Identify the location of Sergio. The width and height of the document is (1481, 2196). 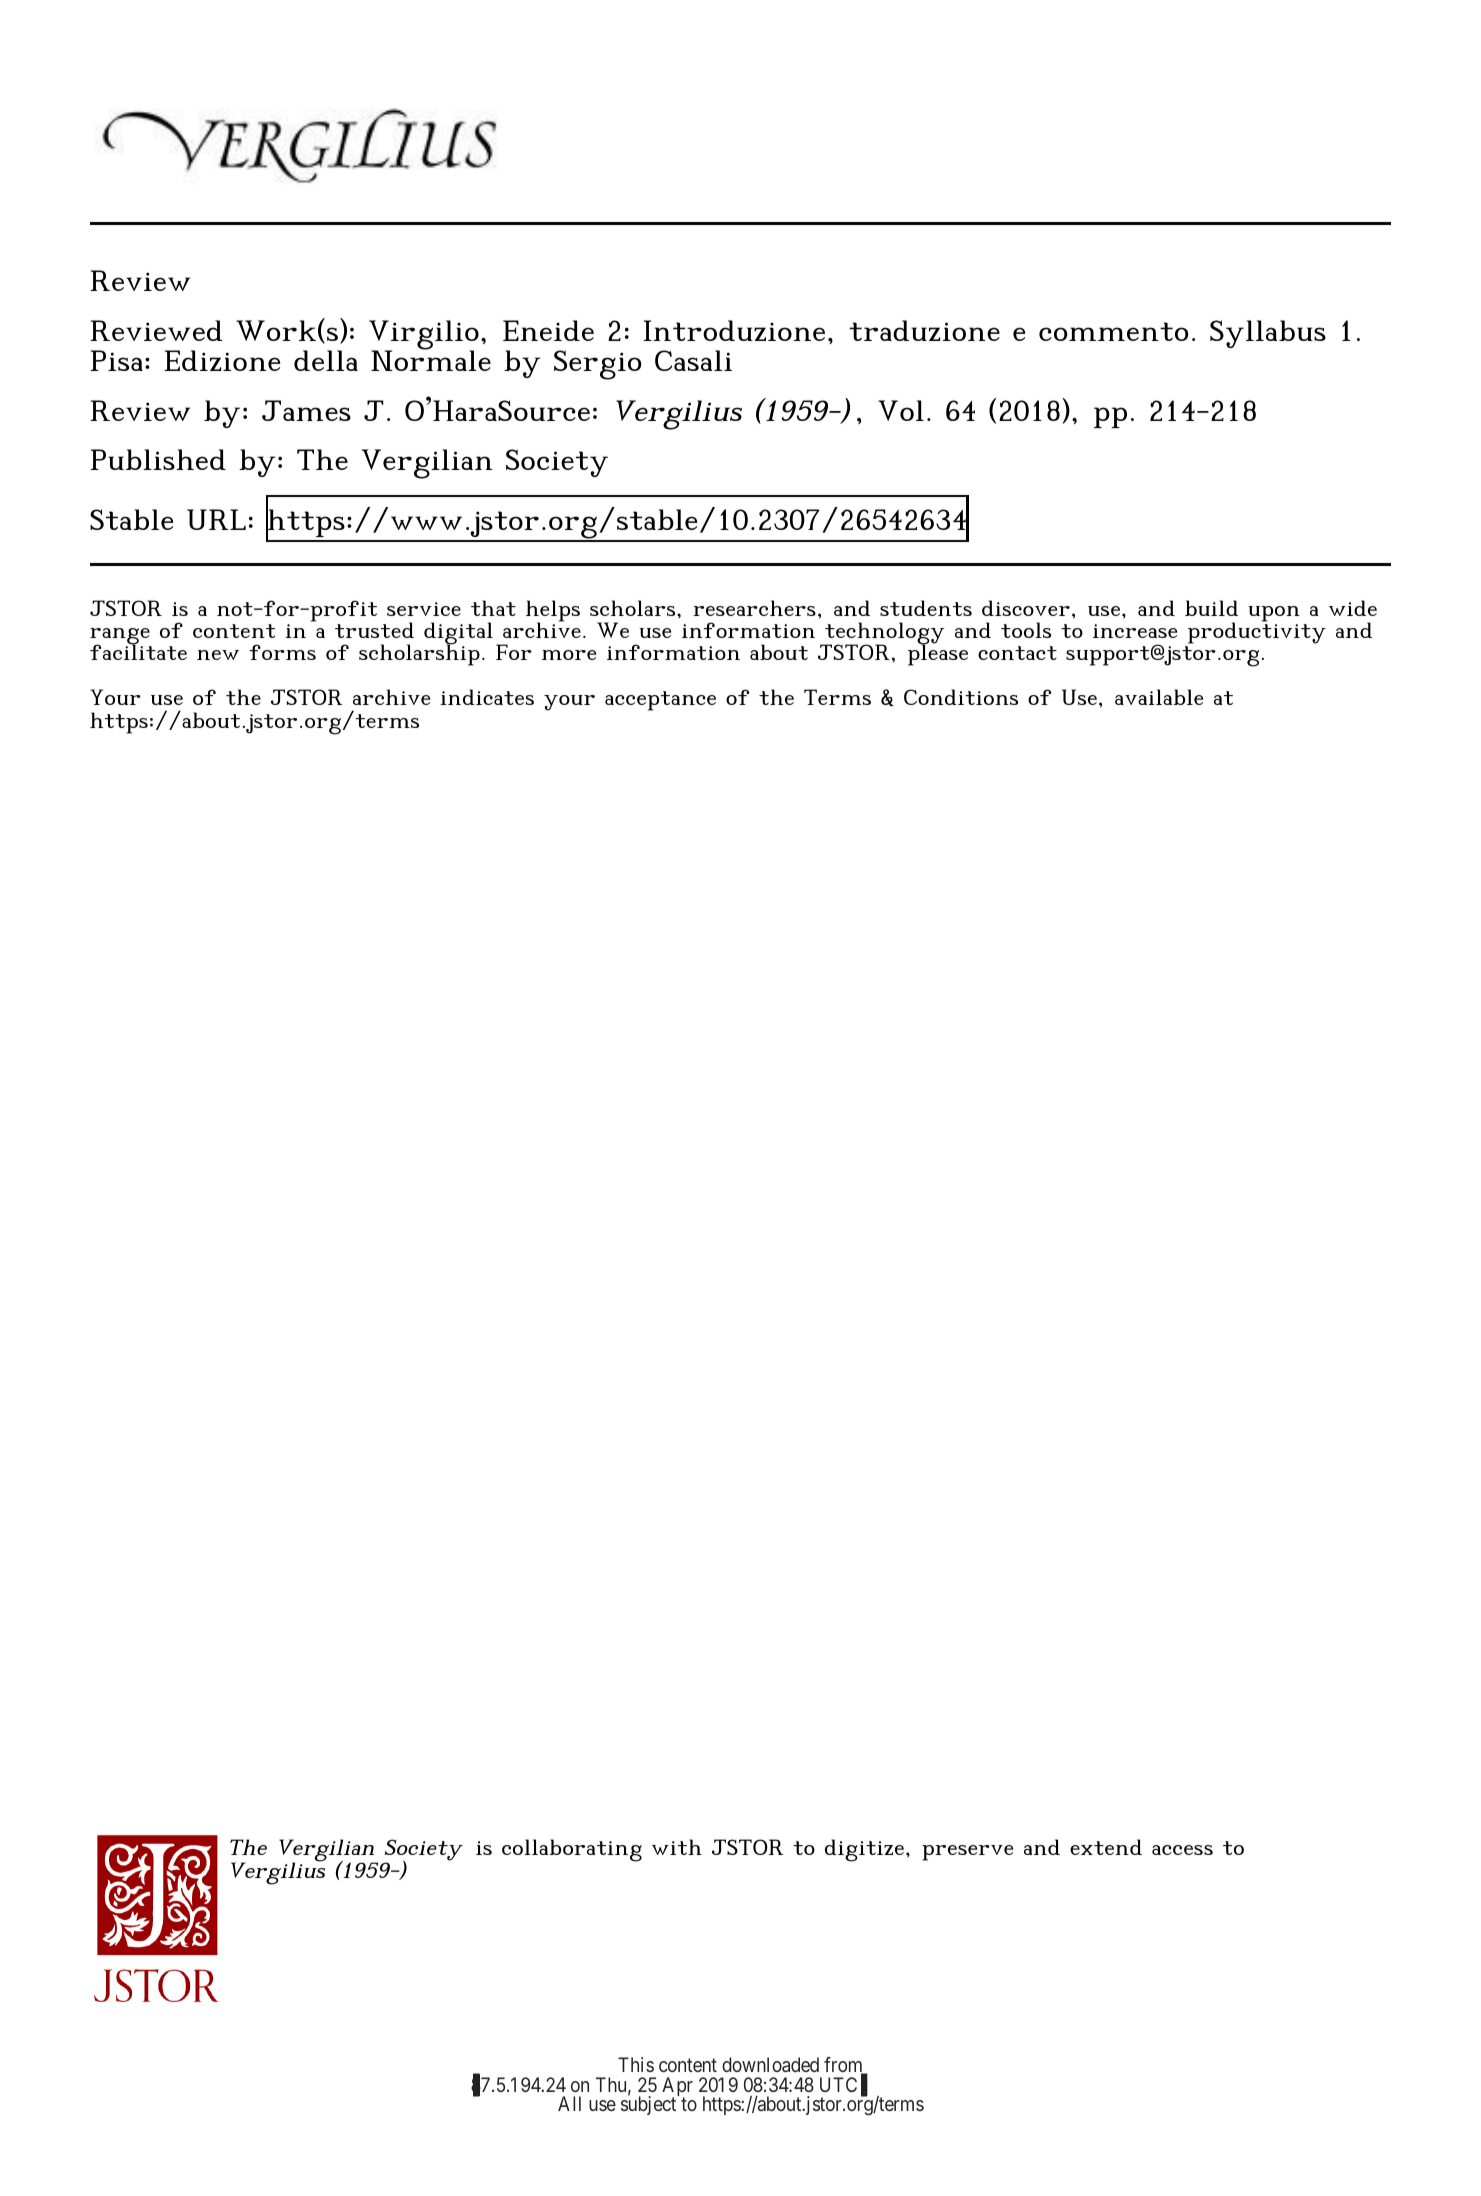
(597, 365).
